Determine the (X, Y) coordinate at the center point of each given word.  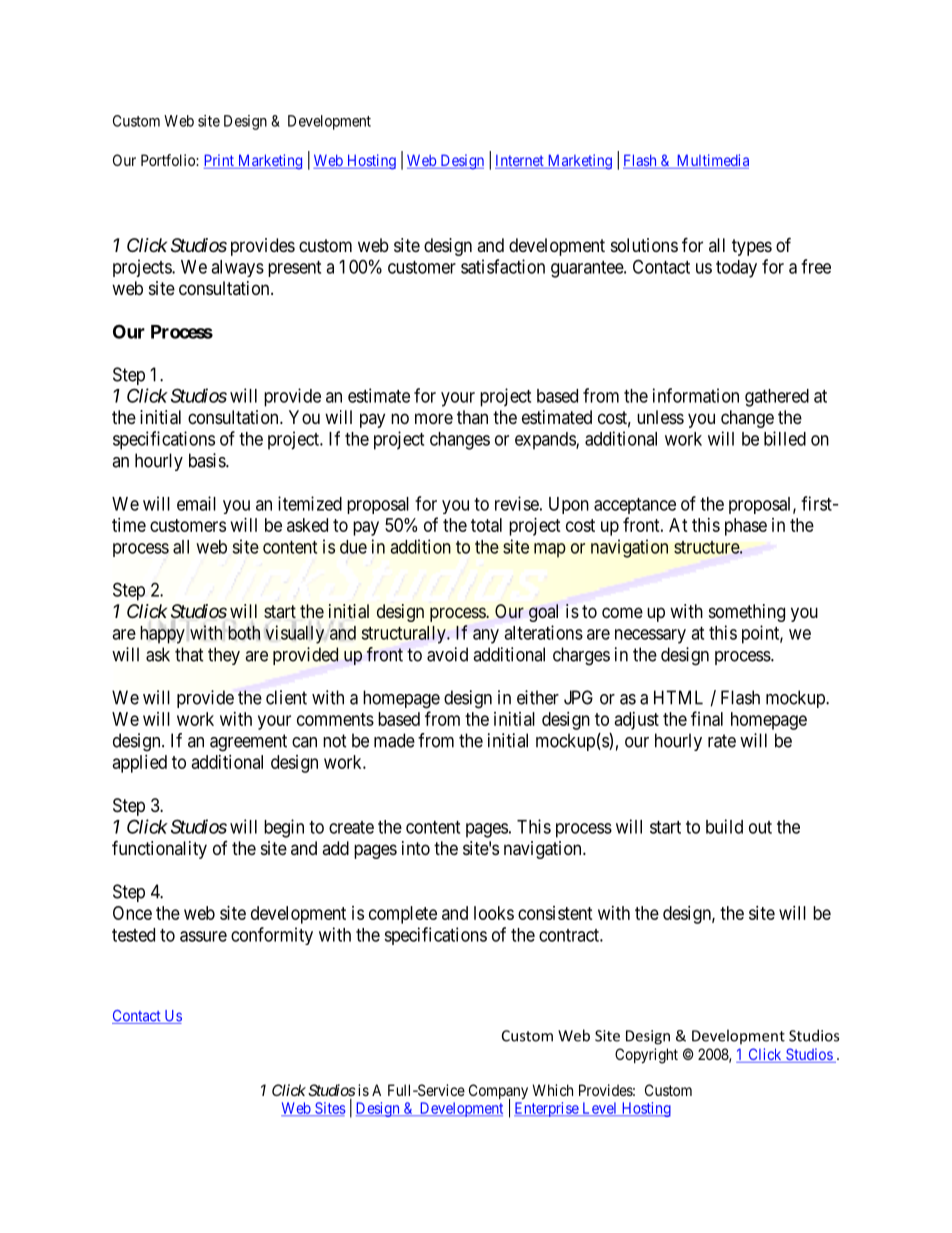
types (752, 247)
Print (220, 161)
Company (498, 1093)
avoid (447, 654)
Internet (520, 162)
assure (203, 936)
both (244, 632)
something (747, 613)
